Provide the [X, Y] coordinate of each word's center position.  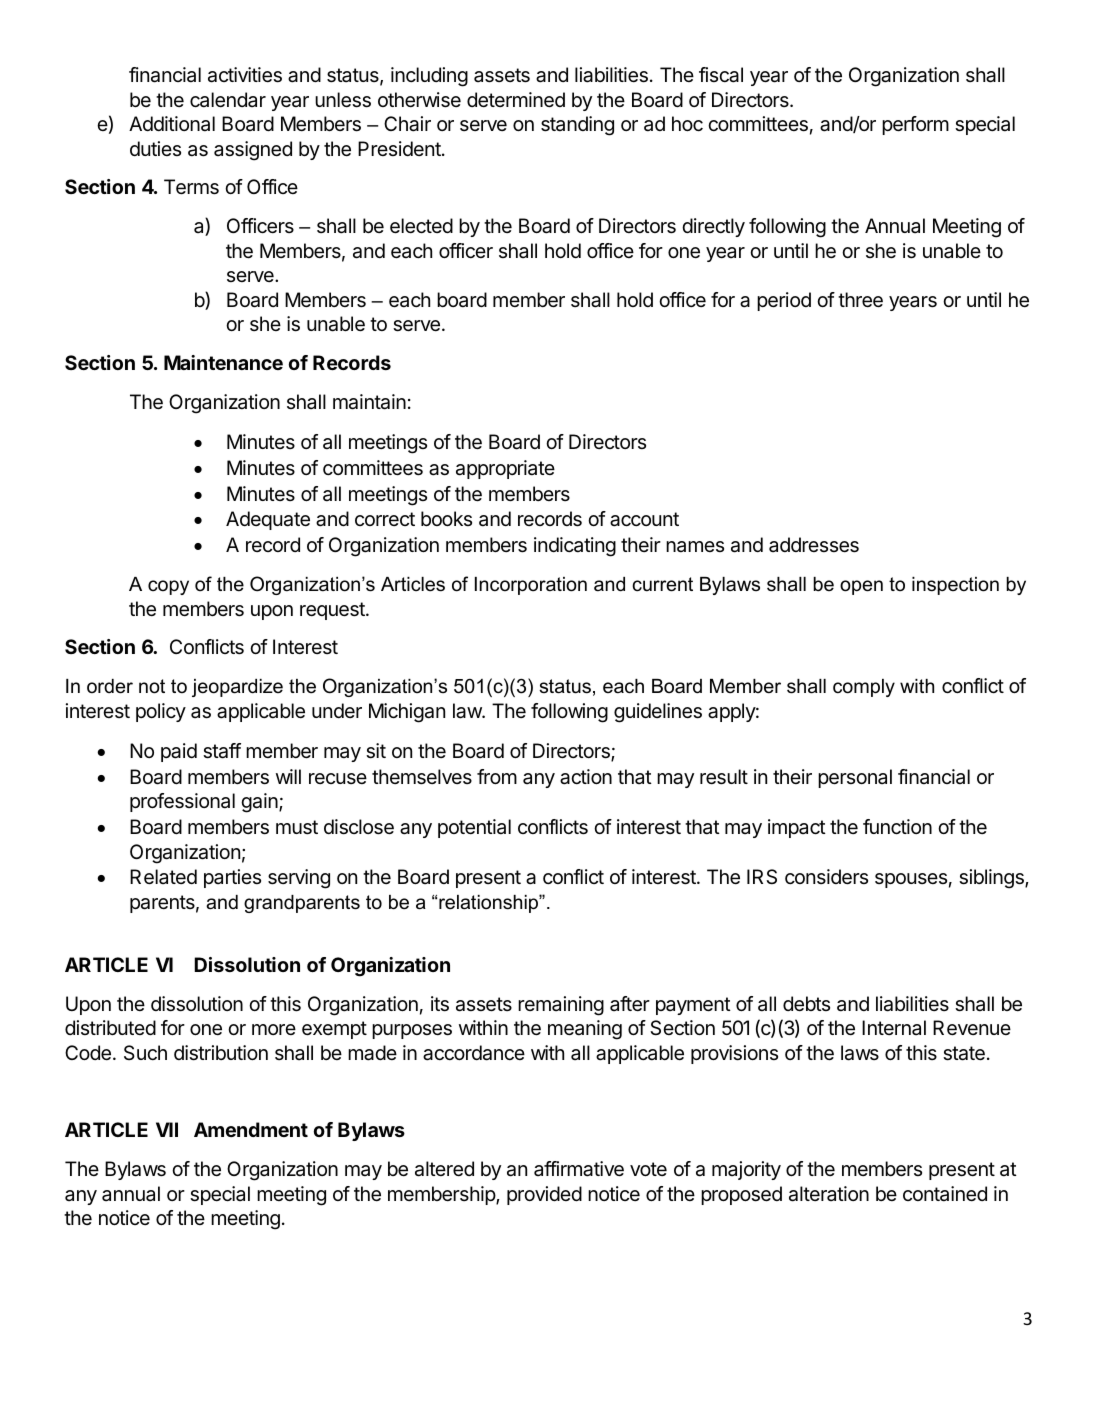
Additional [172, 124]
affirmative [579, 1169]
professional [182, 802]
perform [915, 125]
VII [167, 1129]
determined [516, 100]
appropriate [505, 469]
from [497, 776]
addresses [814, 545]
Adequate [268, 520]
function [897, 827]
